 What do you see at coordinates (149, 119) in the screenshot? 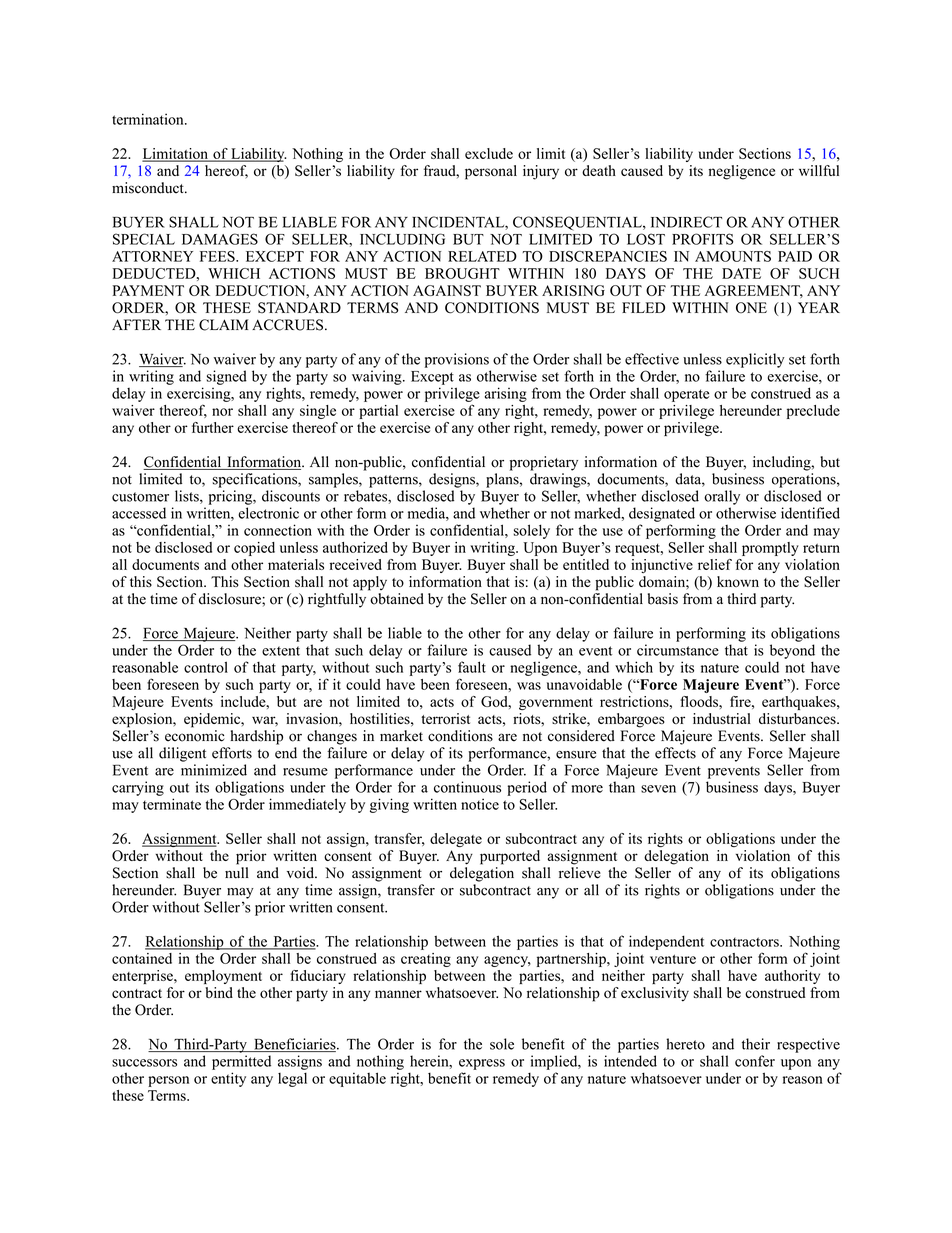
I see `termination` at bounding box center [149, 119].
